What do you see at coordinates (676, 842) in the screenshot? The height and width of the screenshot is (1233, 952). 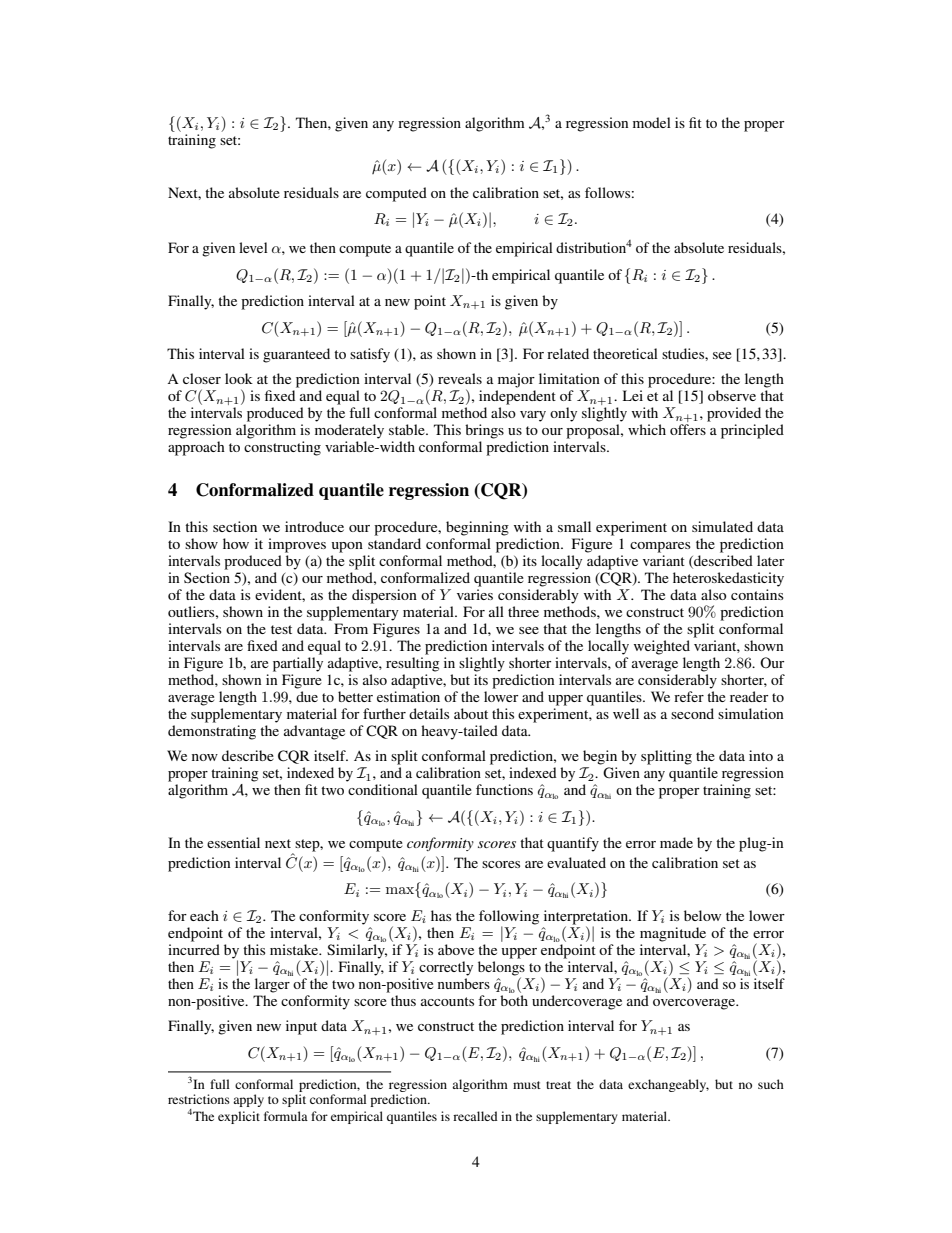 I see `made` at bounding box center [676, 842].
